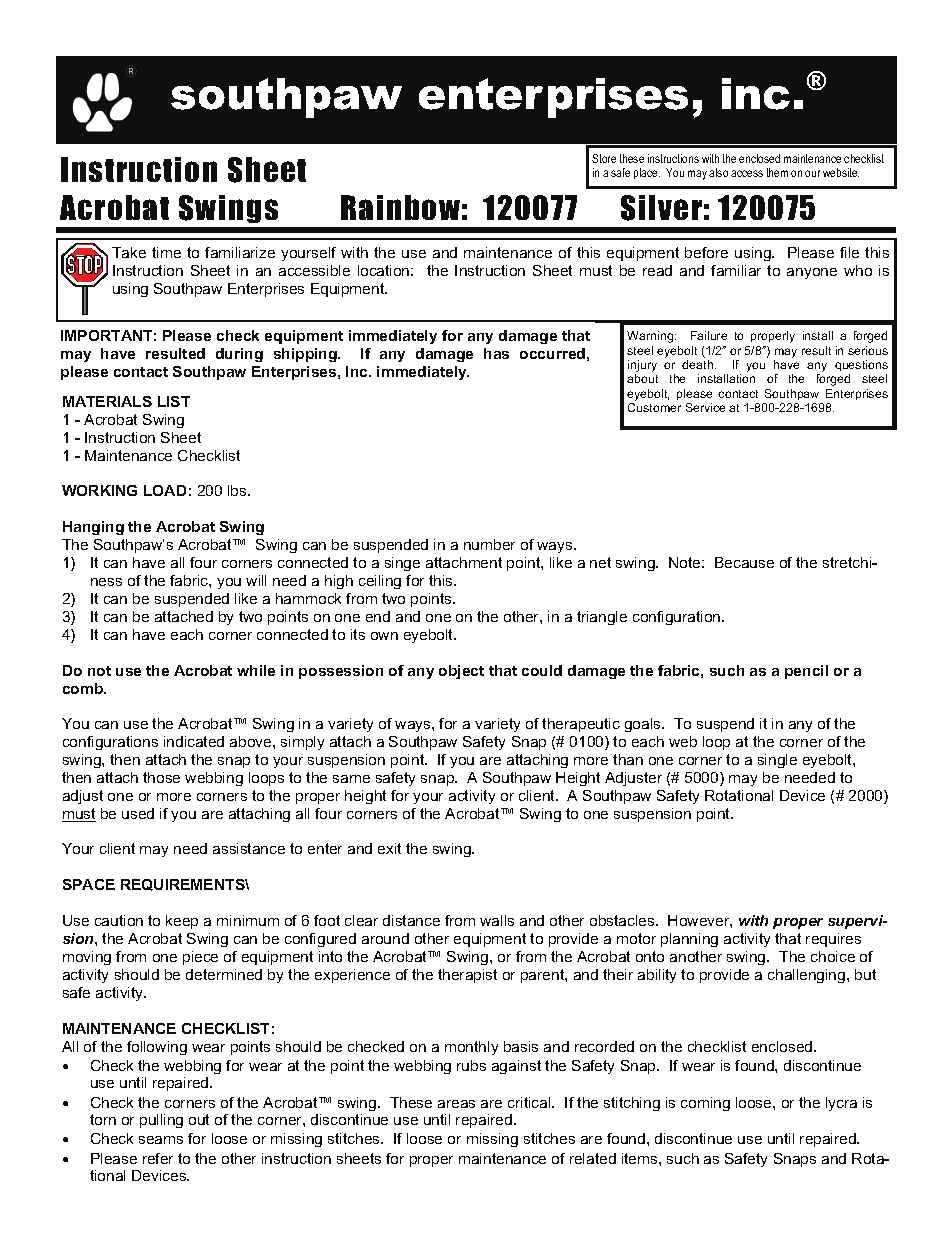  Describe the element at coordinates (497, 920) in the document. I see `walls` at that location.
